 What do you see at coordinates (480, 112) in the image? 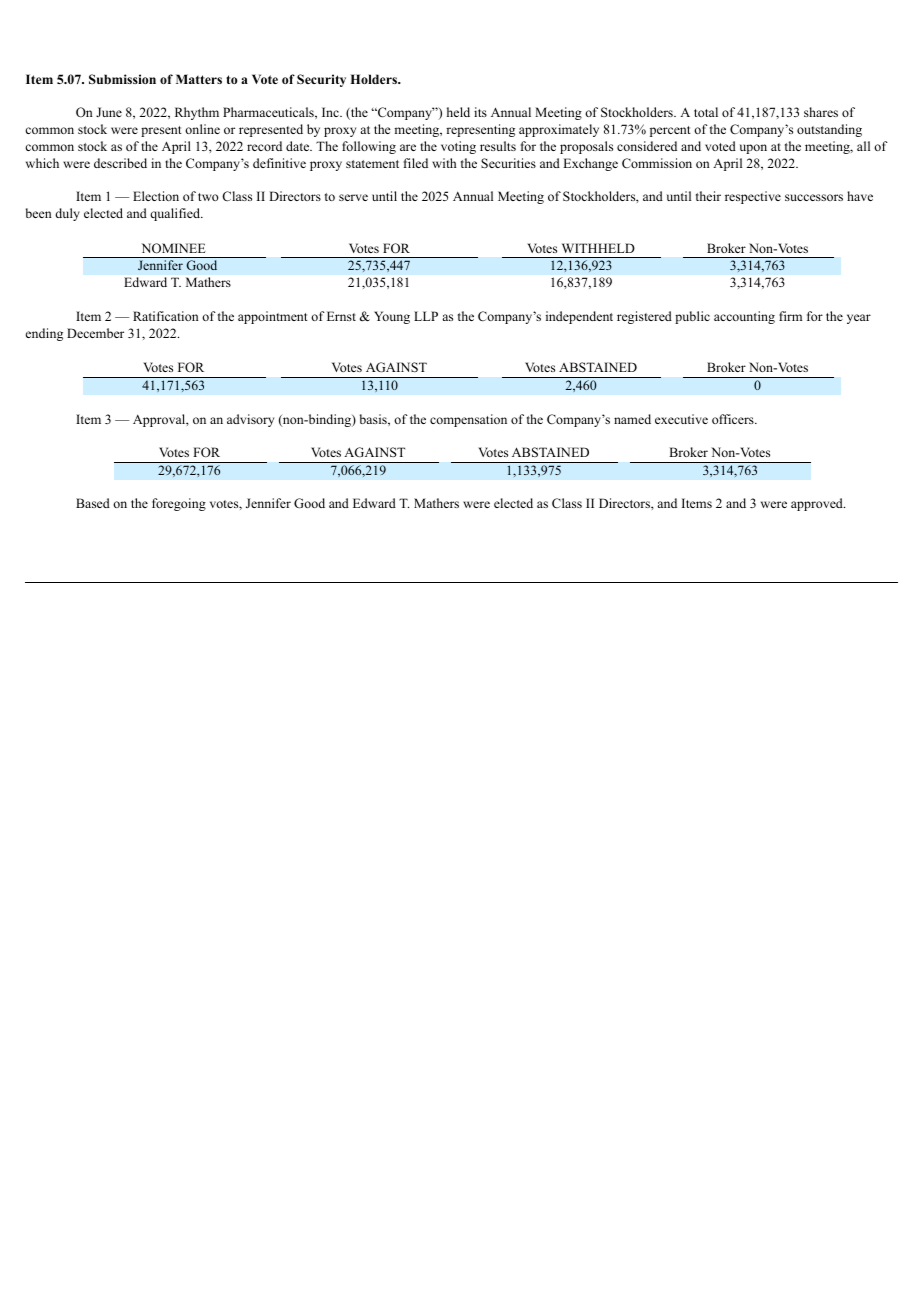
I see `its` at bounding box center [480, 112].
